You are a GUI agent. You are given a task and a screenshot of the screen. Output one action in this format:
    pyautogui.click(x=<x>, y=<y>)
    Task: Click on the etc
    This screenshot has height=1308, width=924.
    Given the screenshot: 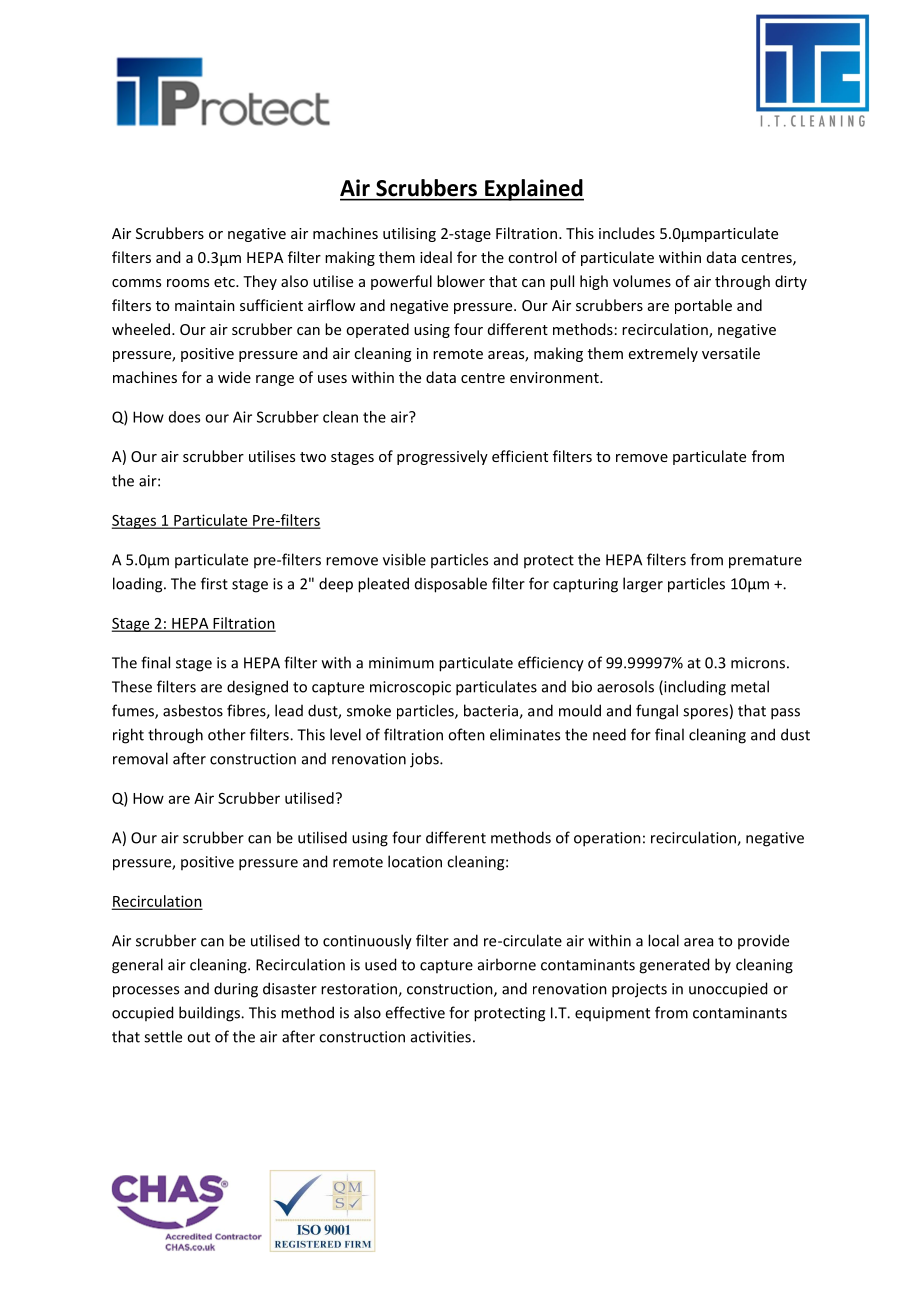 What is the action you would take?
    pyautogui.click(x=225, y=282)
